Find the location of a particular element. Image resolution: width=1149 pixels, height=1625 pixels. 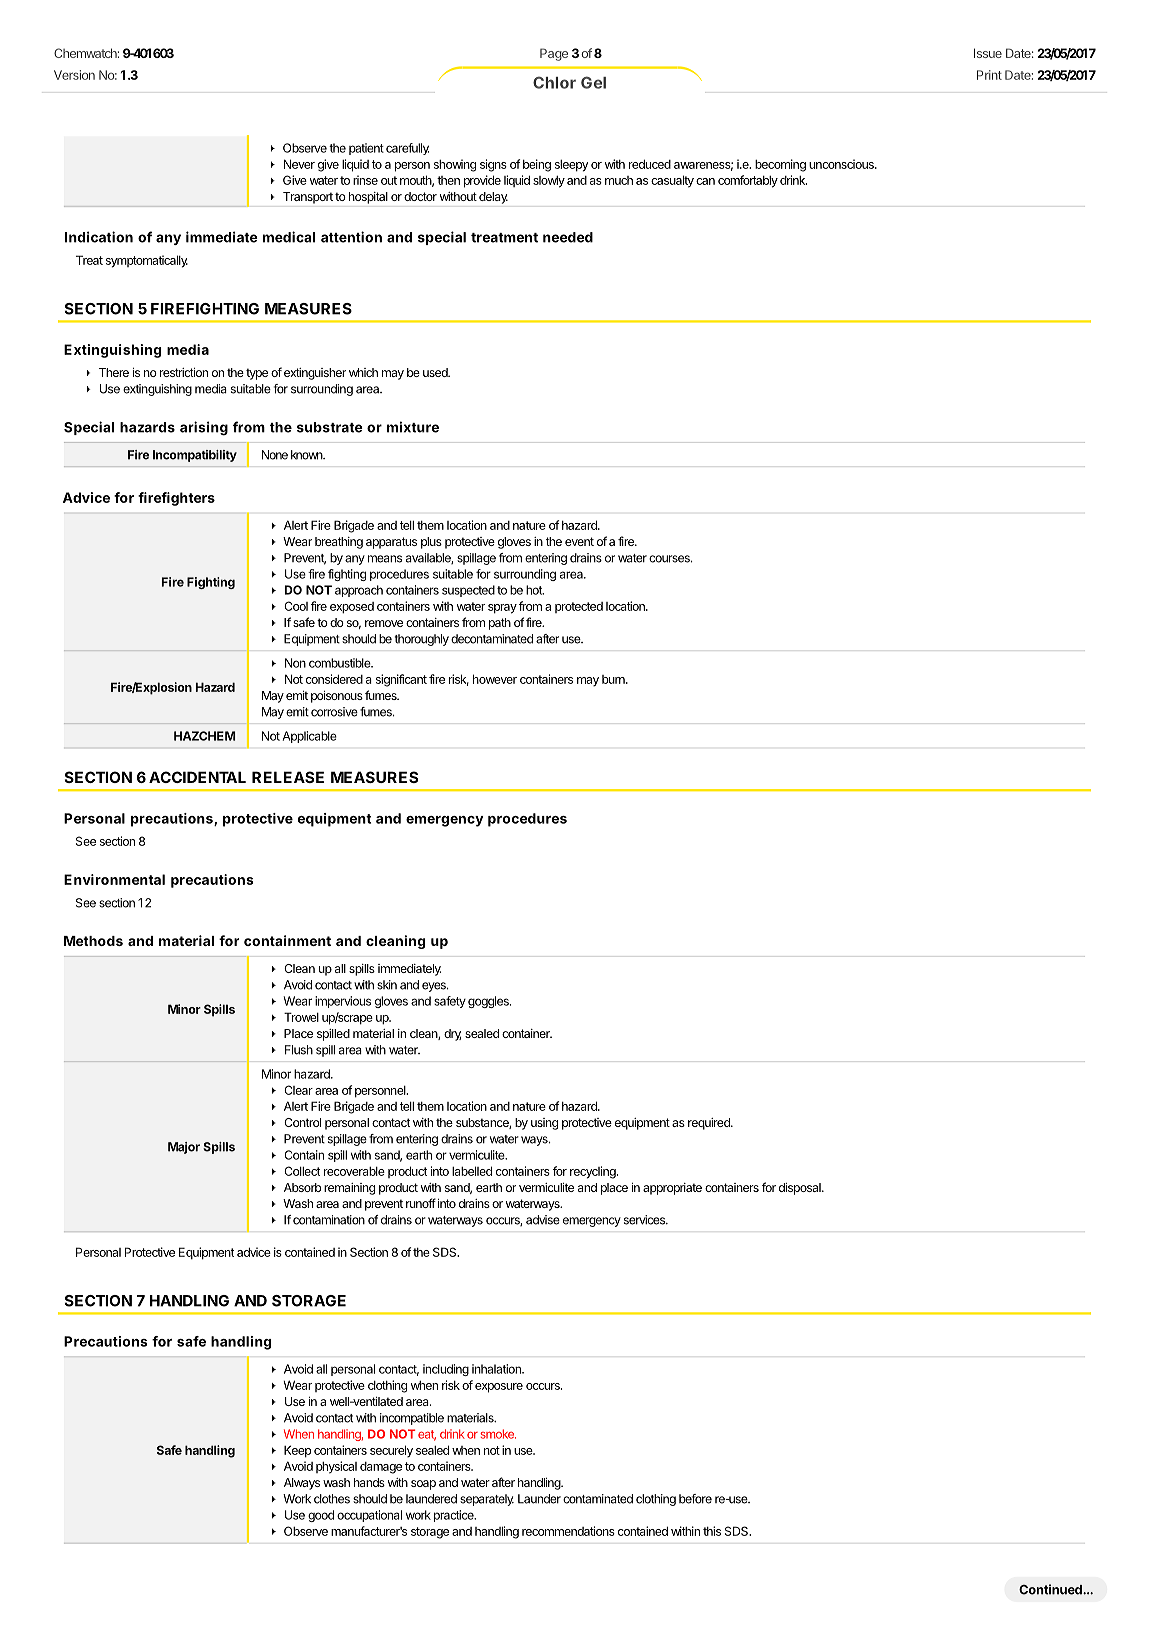

recommendations is located at coordinates (568, 1531).
